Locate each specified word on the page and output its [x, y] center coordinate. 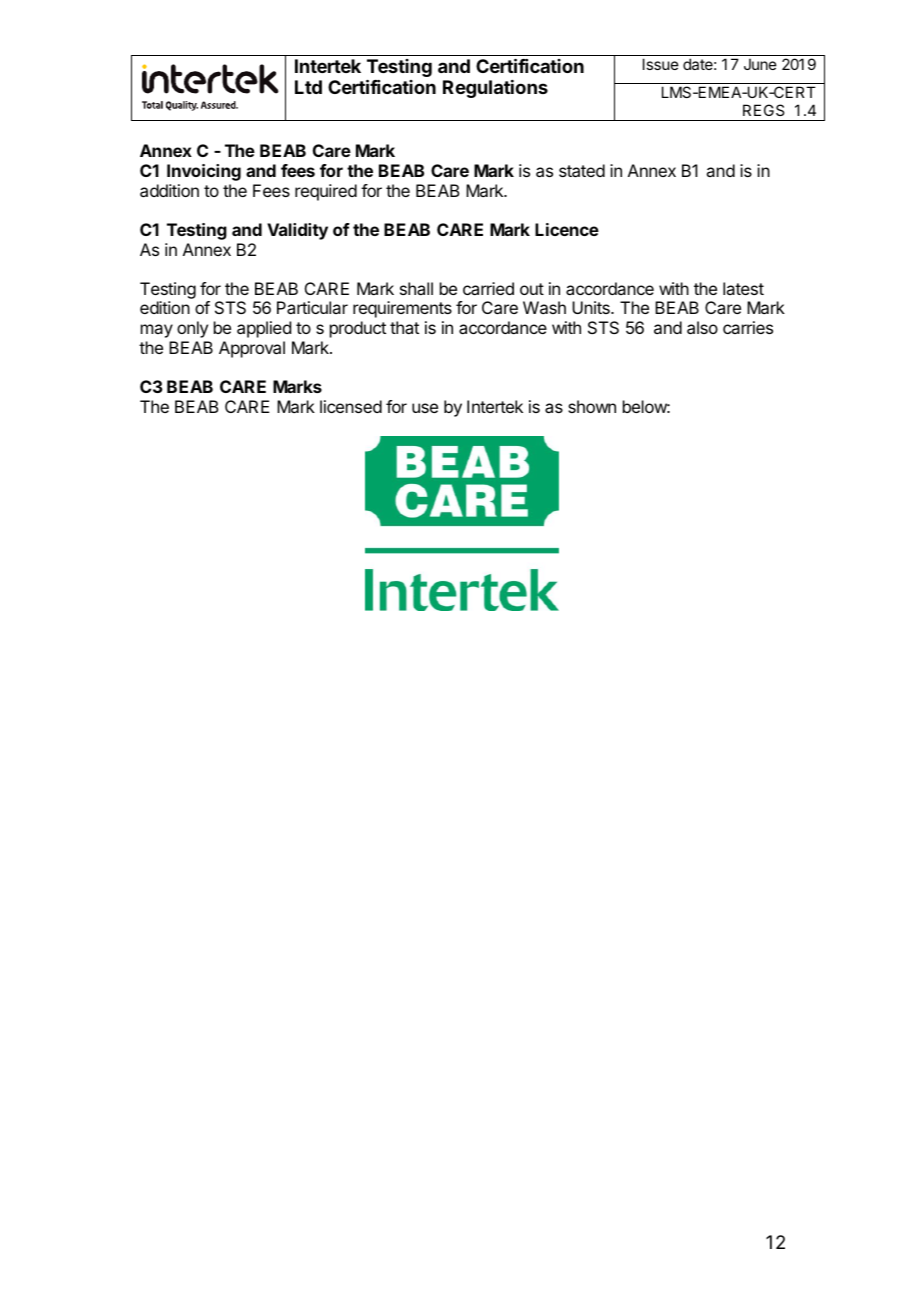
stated [582, 170]
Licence [567, 229]
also [702, 327]
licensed [351, 406]
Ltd [308, 87]
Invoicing [204, 172]
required [326, 192]
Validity [297, 231]
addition [169, 190]
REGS [763, 110]
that [404, 327]
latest [743, 288]
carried [488, 288]
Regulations [495, 89]
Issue [661, 64]
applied [264, 329]
